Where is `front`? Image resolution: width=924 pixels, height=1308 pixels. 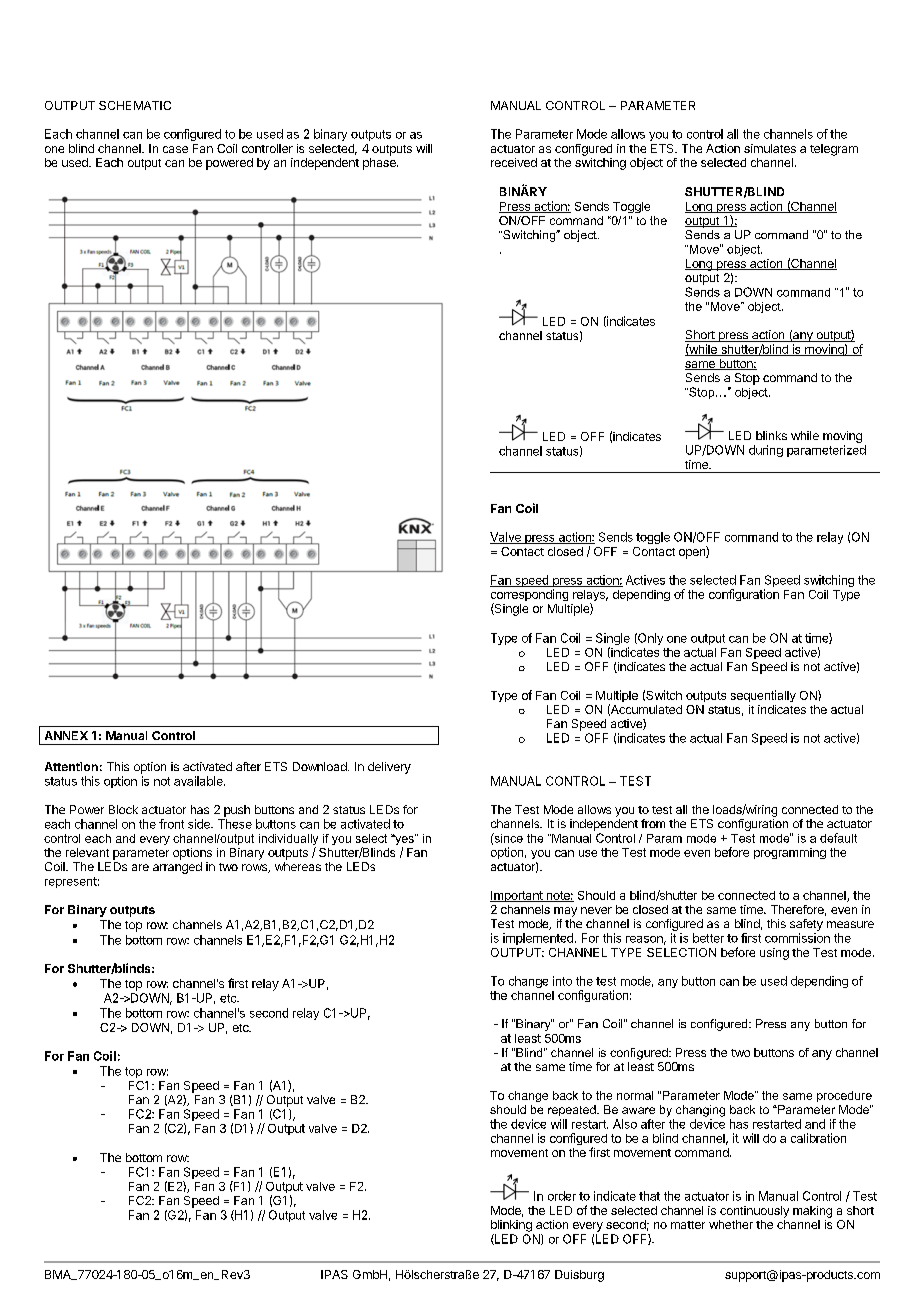
front is located at coordinates (171, 824).
